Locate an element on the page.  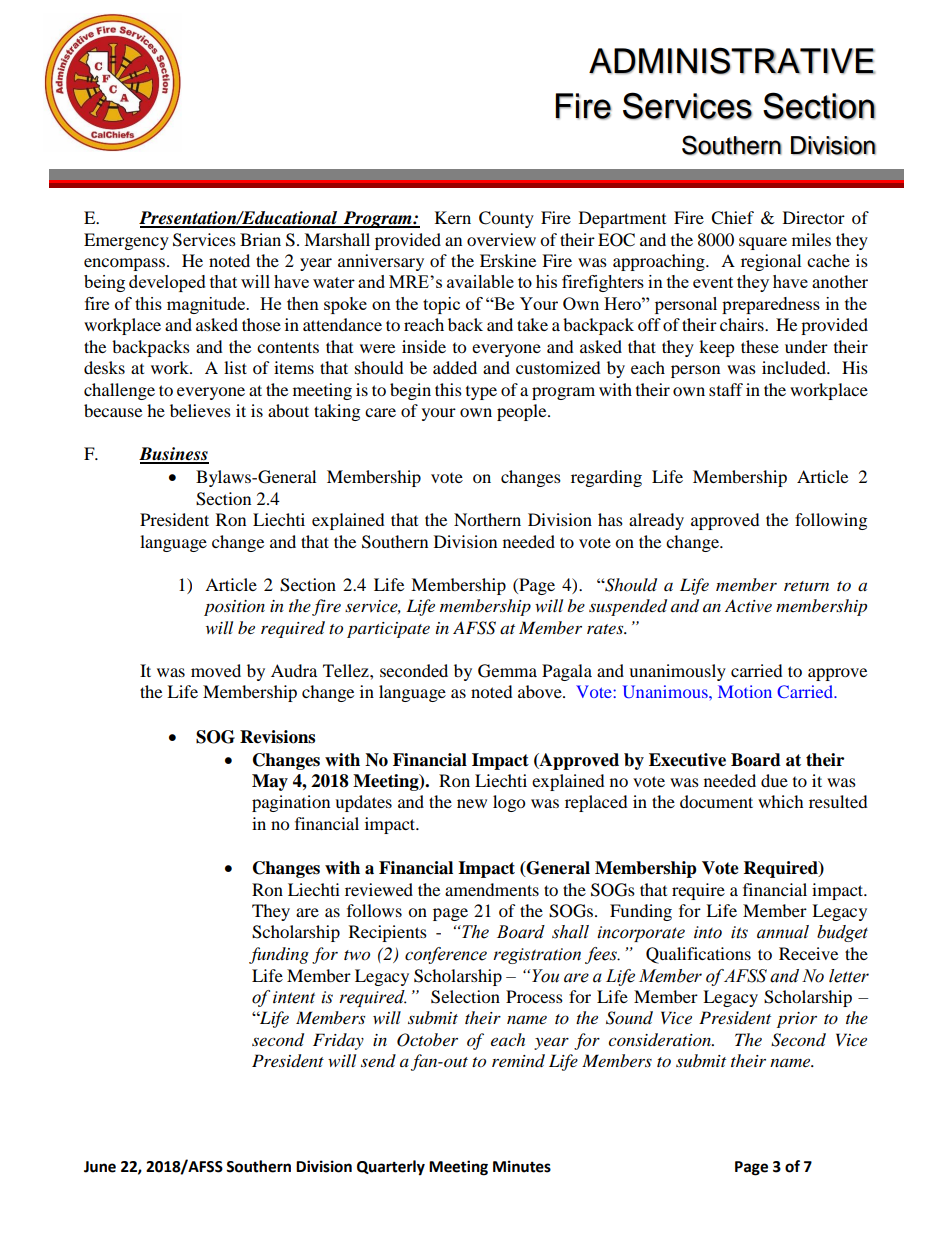
June is located at coordinates (100, 1167).
